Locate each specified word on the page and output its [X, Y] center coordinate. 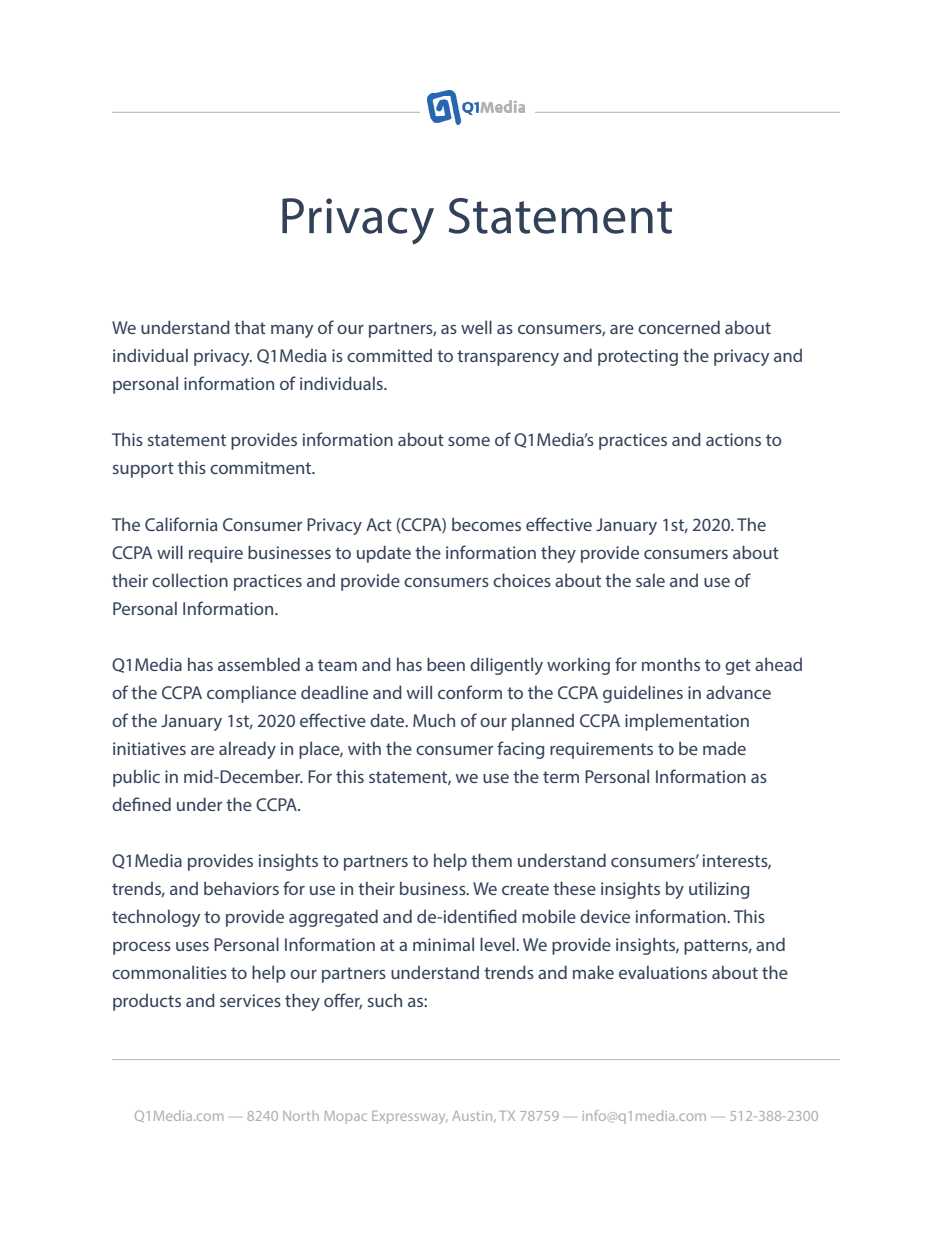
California [181, 524]
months [671, 664]
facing [520, 750]
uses [192, 946]
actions [733, 439]
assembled [259, 664]
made [724, 748]
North [301, 1115]
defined [141, 804]
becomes [486, 524]
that [250, 327]
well [476, 327]
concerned [679, 327]
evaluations [663, 972]
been [446, 664]
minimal [443, 944]
